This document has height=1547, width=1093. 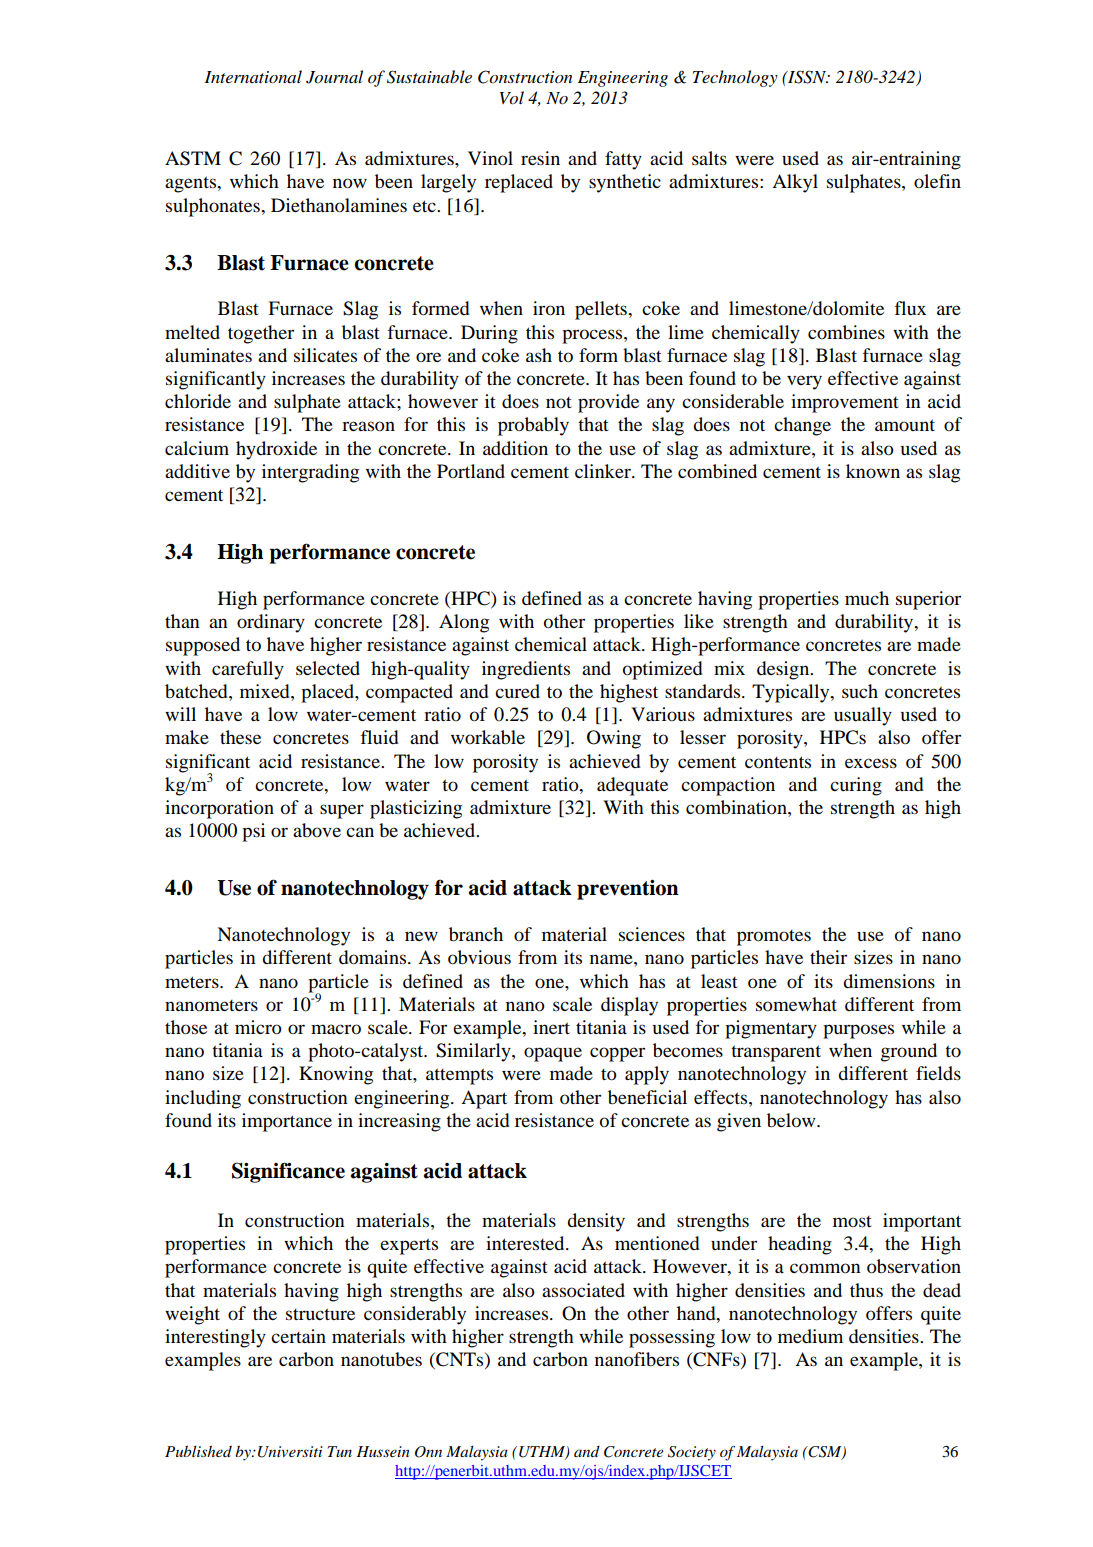 I want to click on excess, so click(x=871, y=763).
